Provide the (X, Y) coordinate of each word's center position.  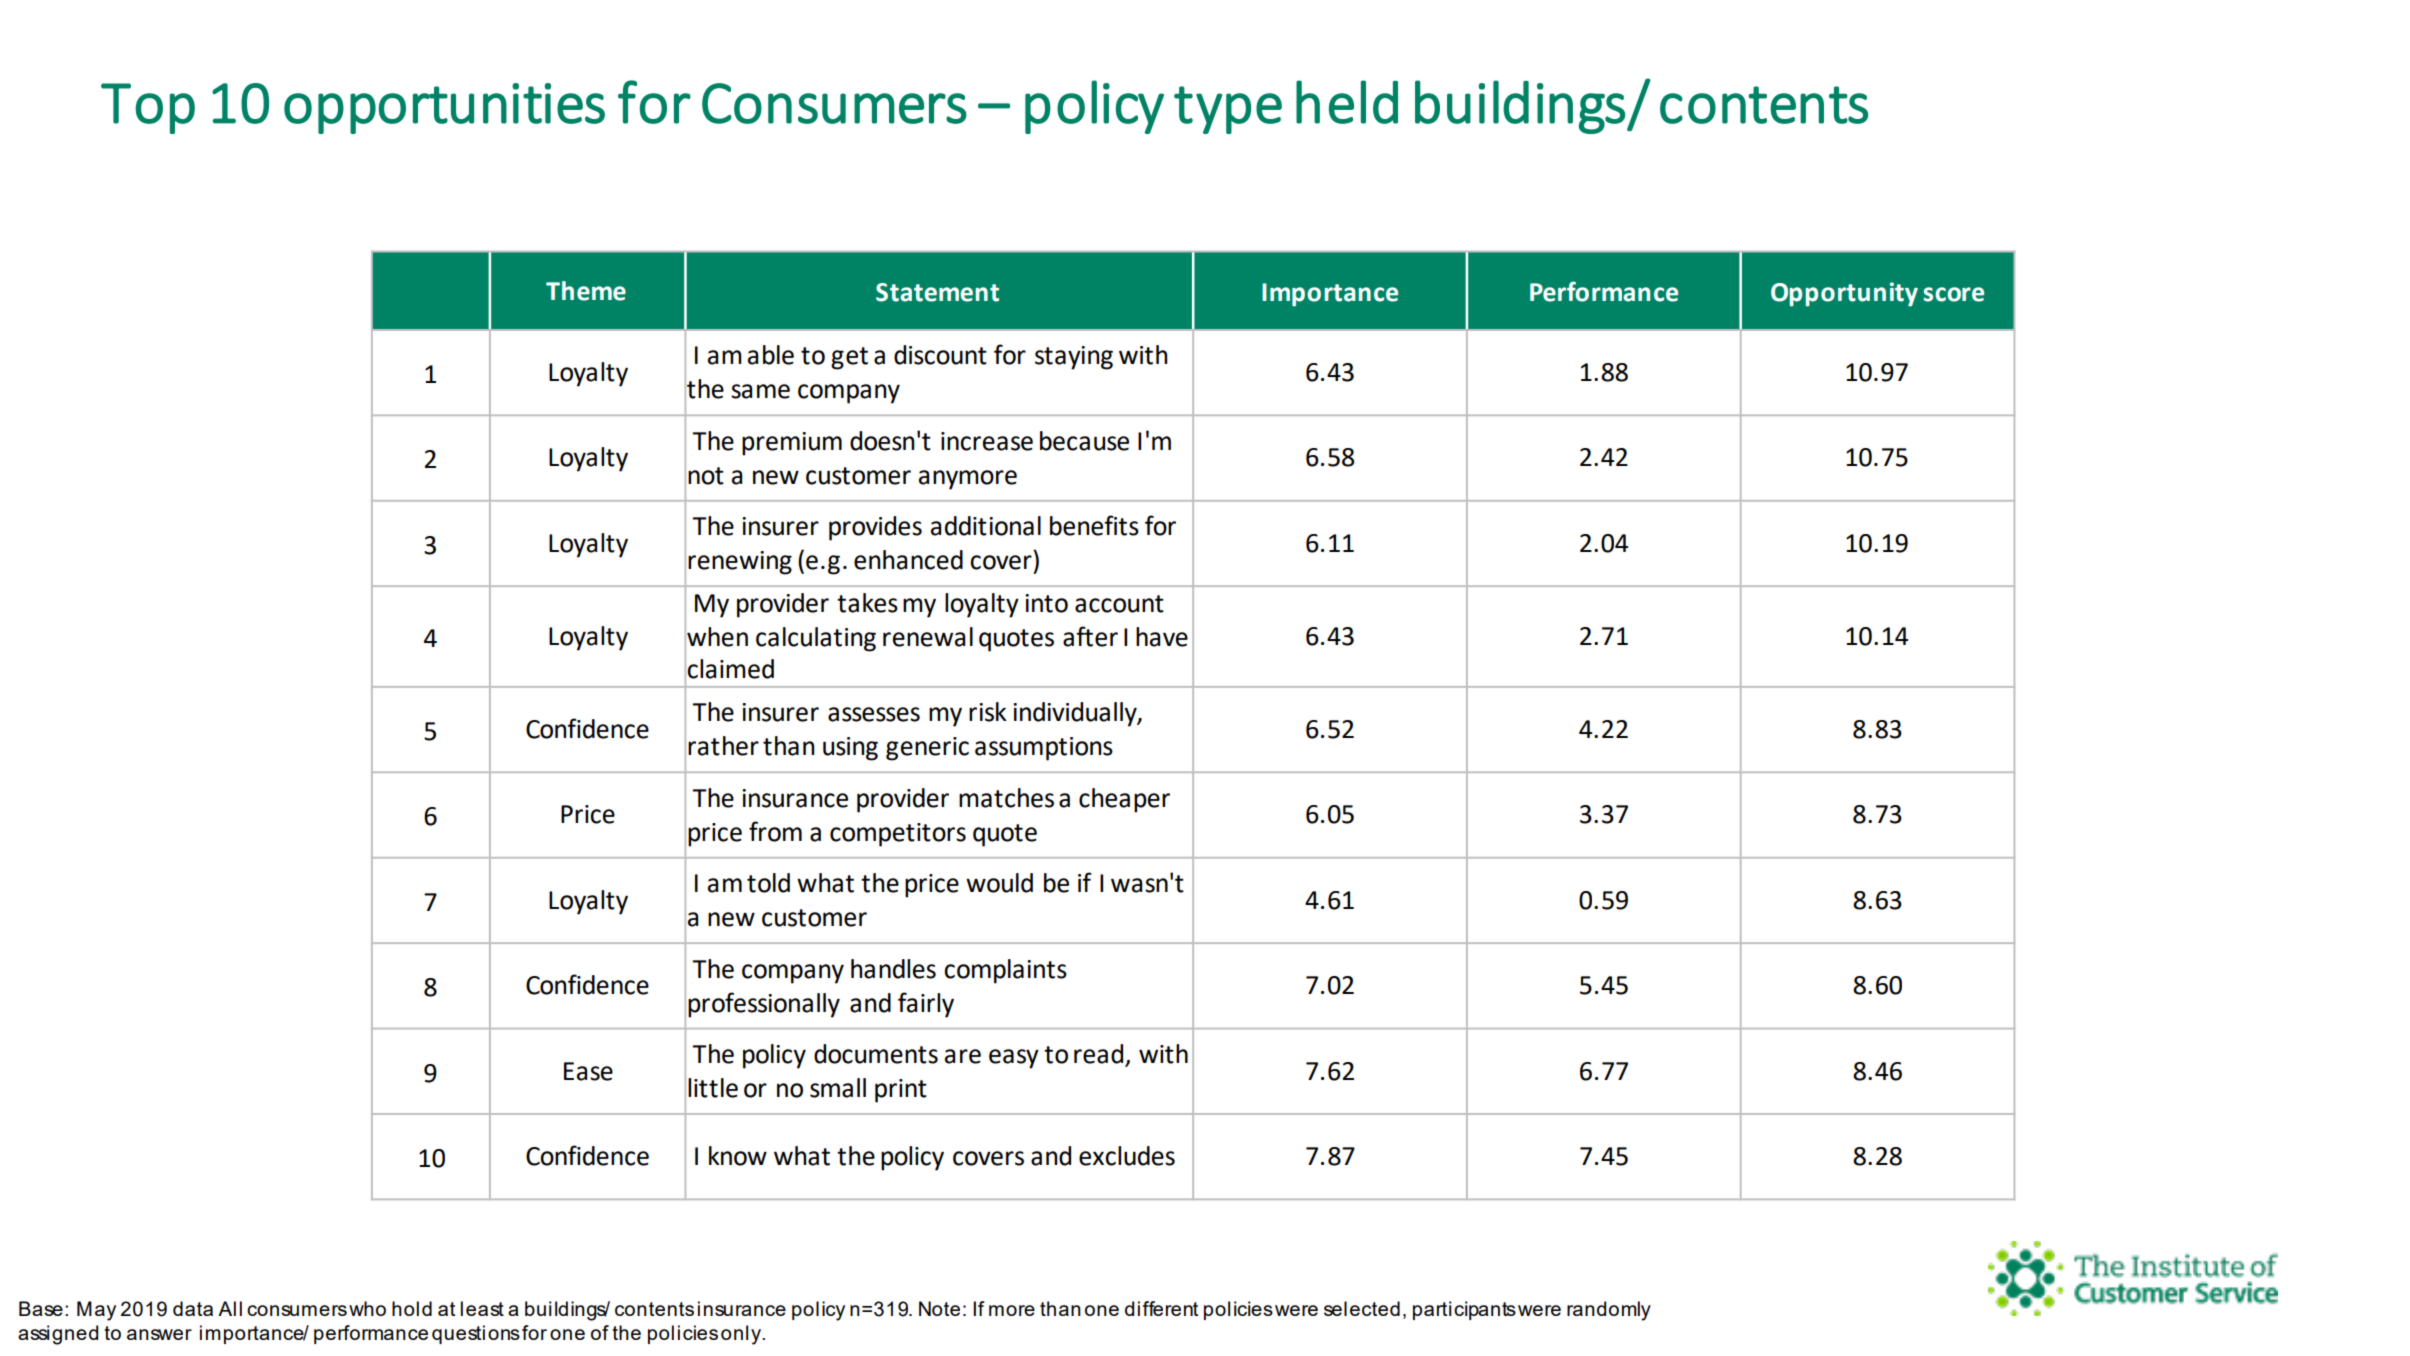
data (193, 1308)
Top (148, 108)
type (1228, 110)
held (1347, 102)
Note (939, 1308)
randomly (1609, 1311)
